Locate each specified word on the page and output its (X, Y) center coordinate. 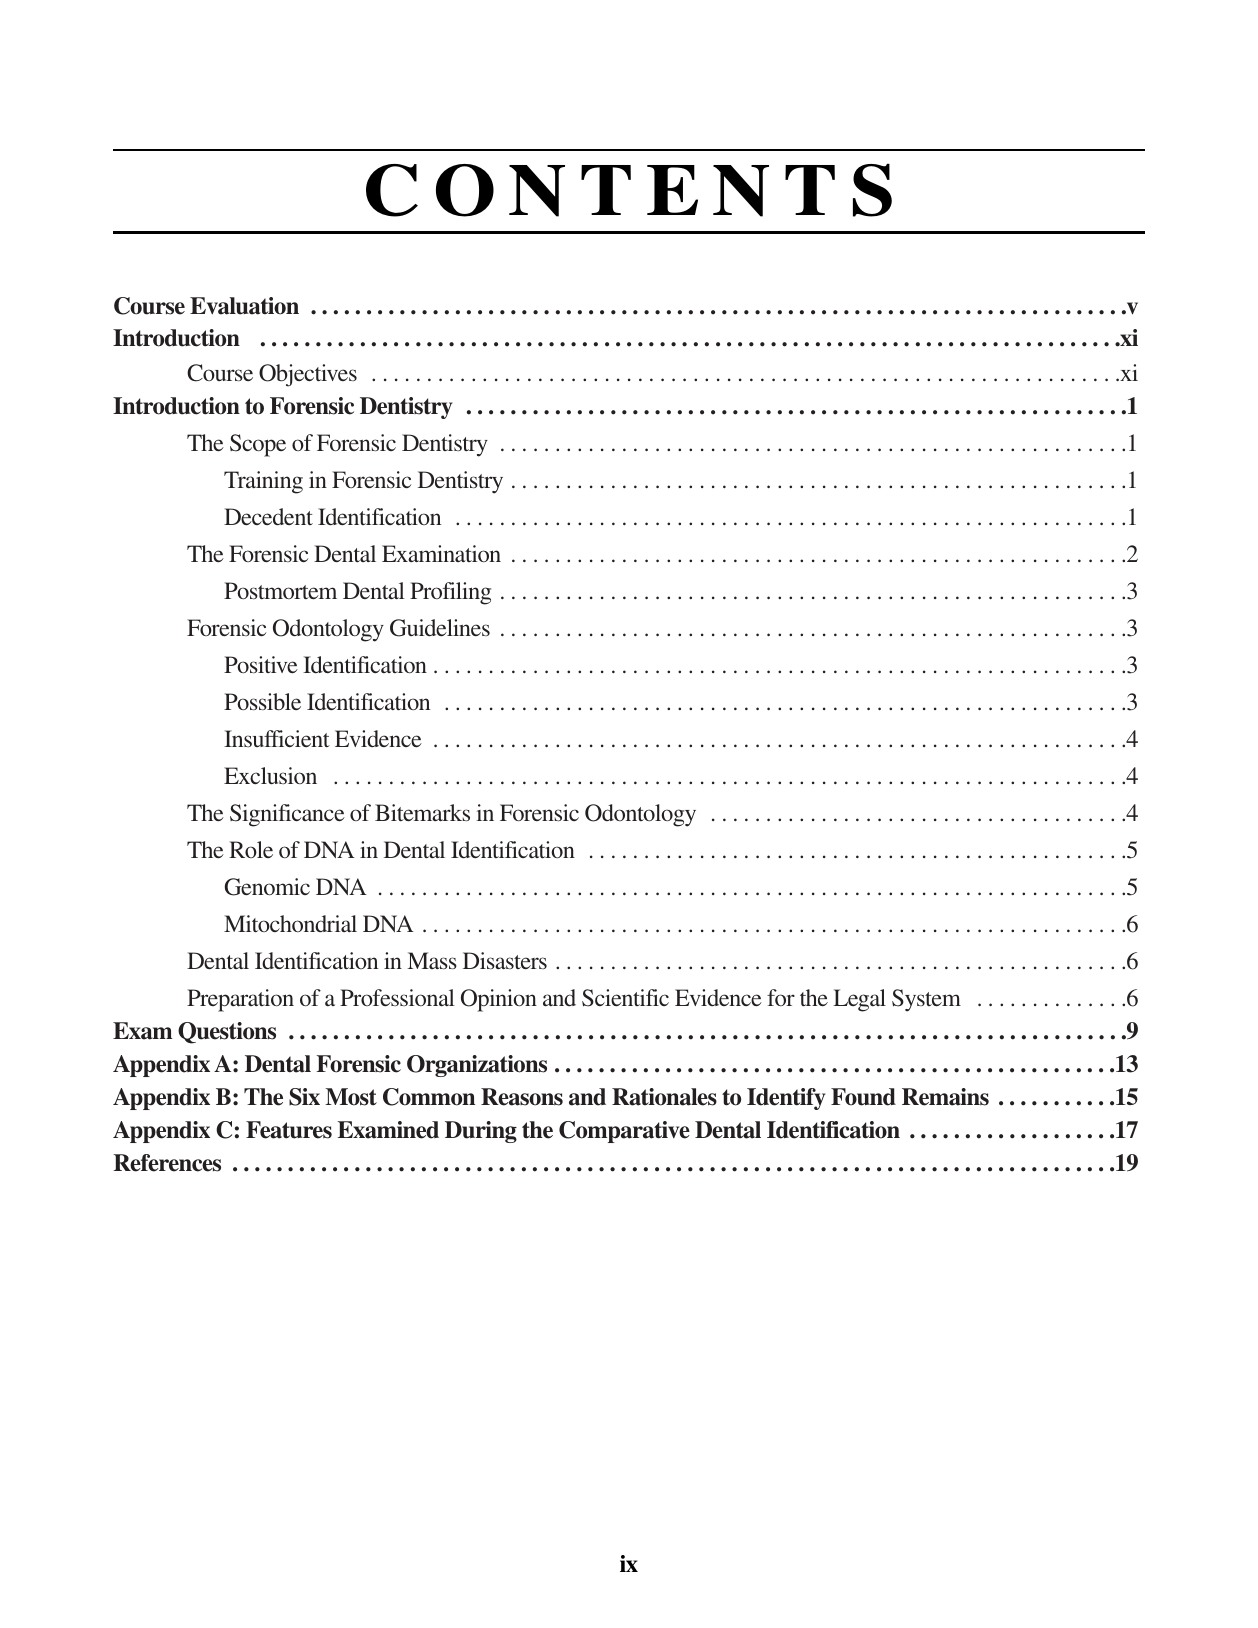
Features (289, 1130)
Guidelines (440, 628)
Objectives (308, 375)
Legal (859, 1000)
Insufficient (277, 738)
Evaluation (244, 306)
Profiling (450, 593)
